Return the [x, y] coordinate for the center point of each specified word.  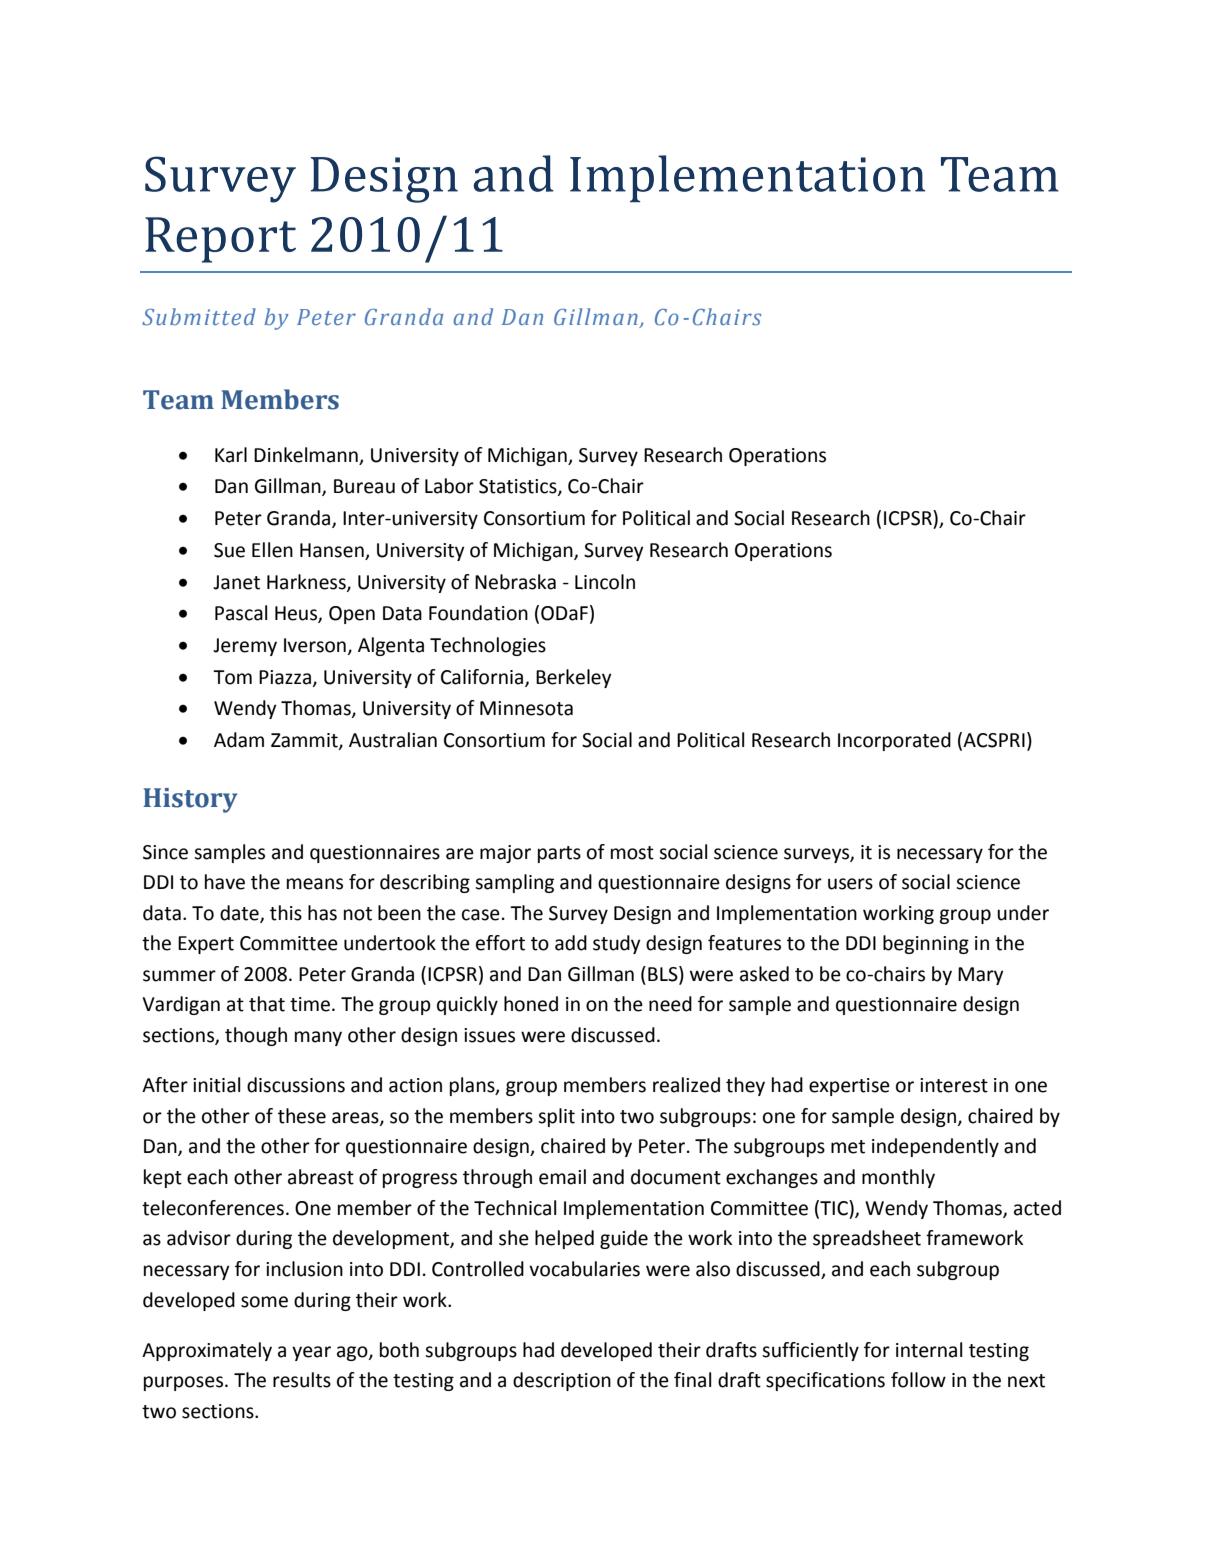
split [556, 1117]
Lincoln [605, 582]
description [562, 1381]
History [190, 800]
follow [918, 1380]
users [850, 884]
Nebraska [515, 582]
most [632, 853]
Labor [449, 486]
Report [220, 240]
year [311, 1353]
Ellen [272, 550]
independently [935, 1147]
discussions [296, 1085]
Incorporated [894, 741]
